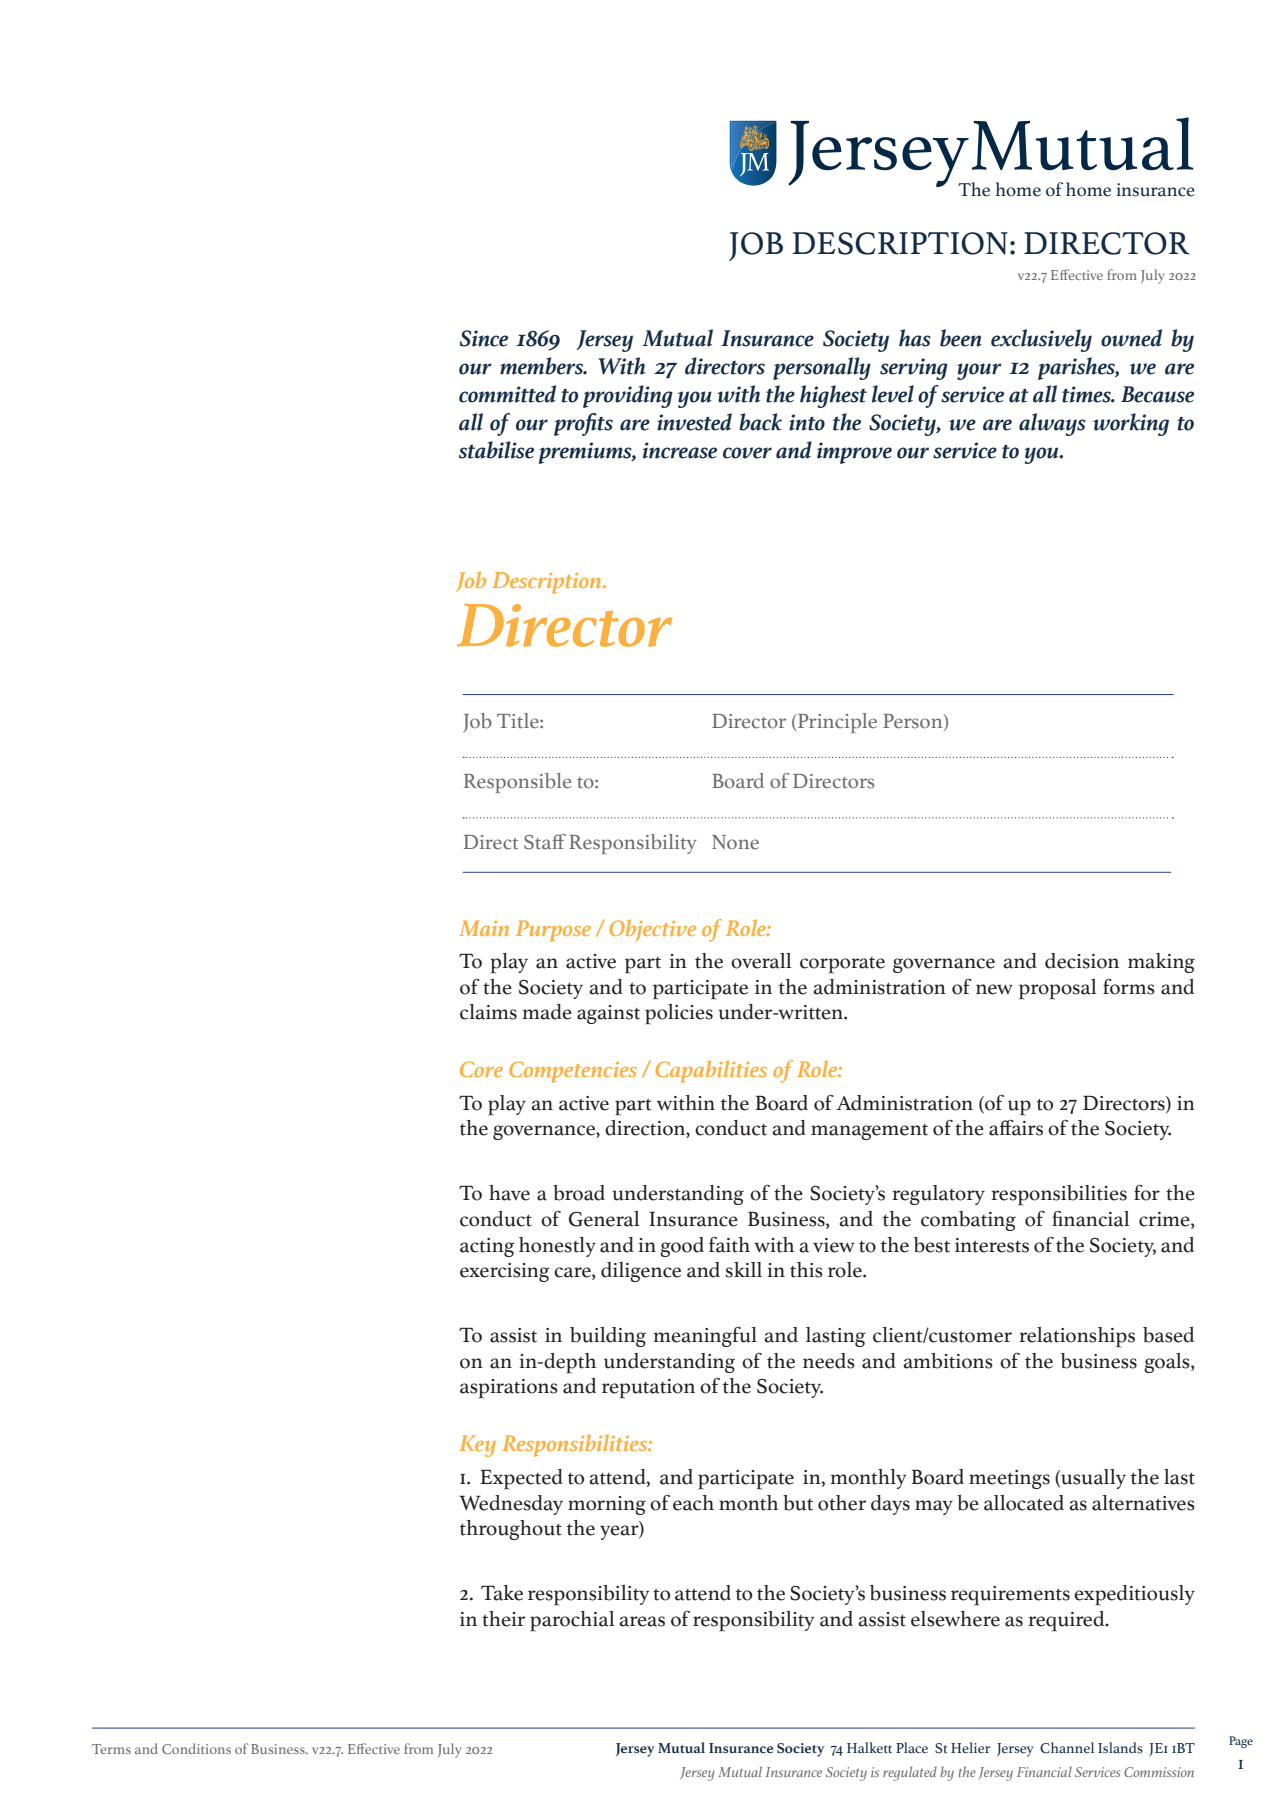 The width and height of the screenshot is (1287, 1820). Describe the element at coordinates (1157, 394) in the screenshot. I see `Because` at that location.
